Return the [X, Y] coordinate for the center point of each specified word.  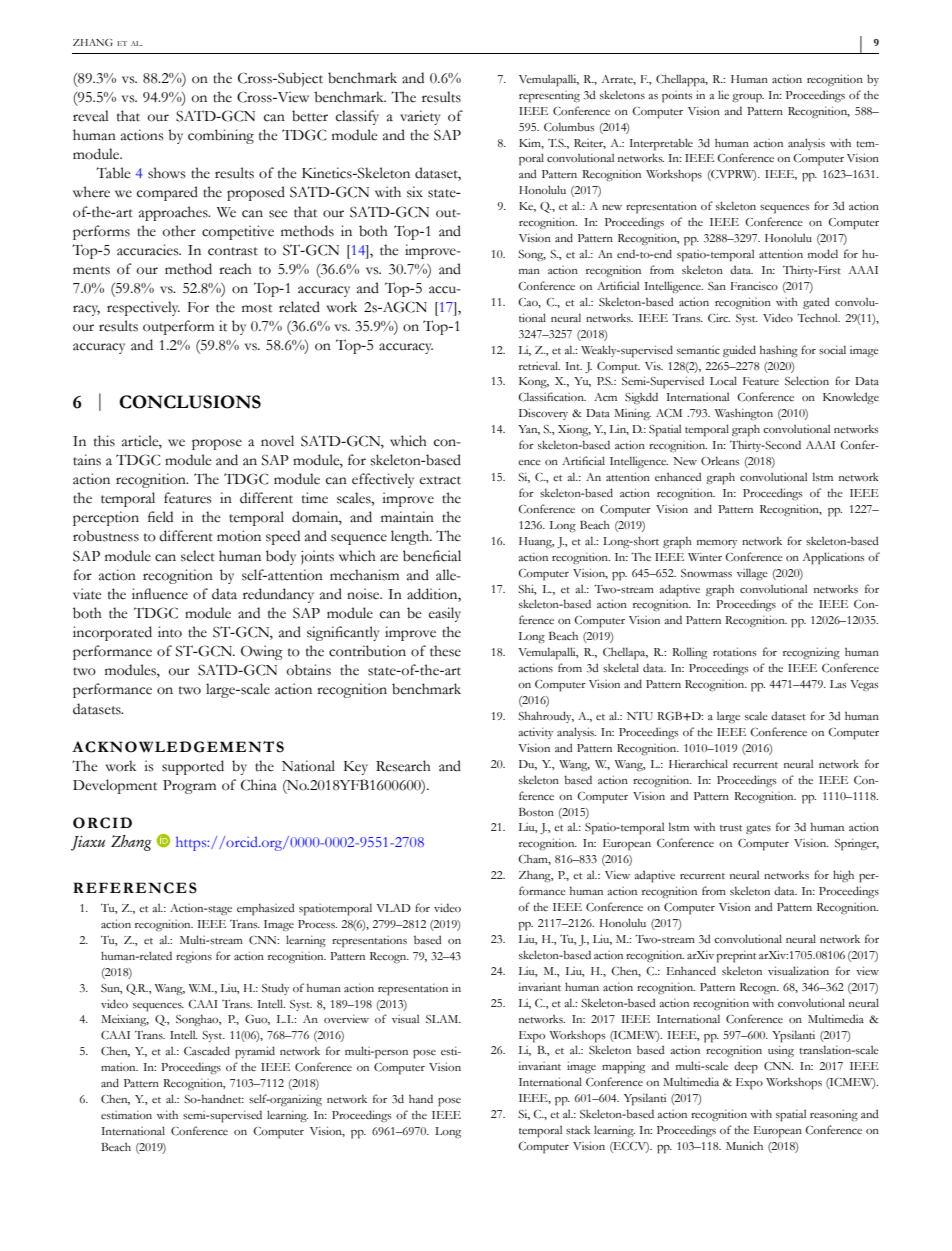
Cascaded [207, 1051]
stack [578, 1130]
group [748, 98]
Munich [744, 1145]
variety [420, 117]
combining [221, 136]
